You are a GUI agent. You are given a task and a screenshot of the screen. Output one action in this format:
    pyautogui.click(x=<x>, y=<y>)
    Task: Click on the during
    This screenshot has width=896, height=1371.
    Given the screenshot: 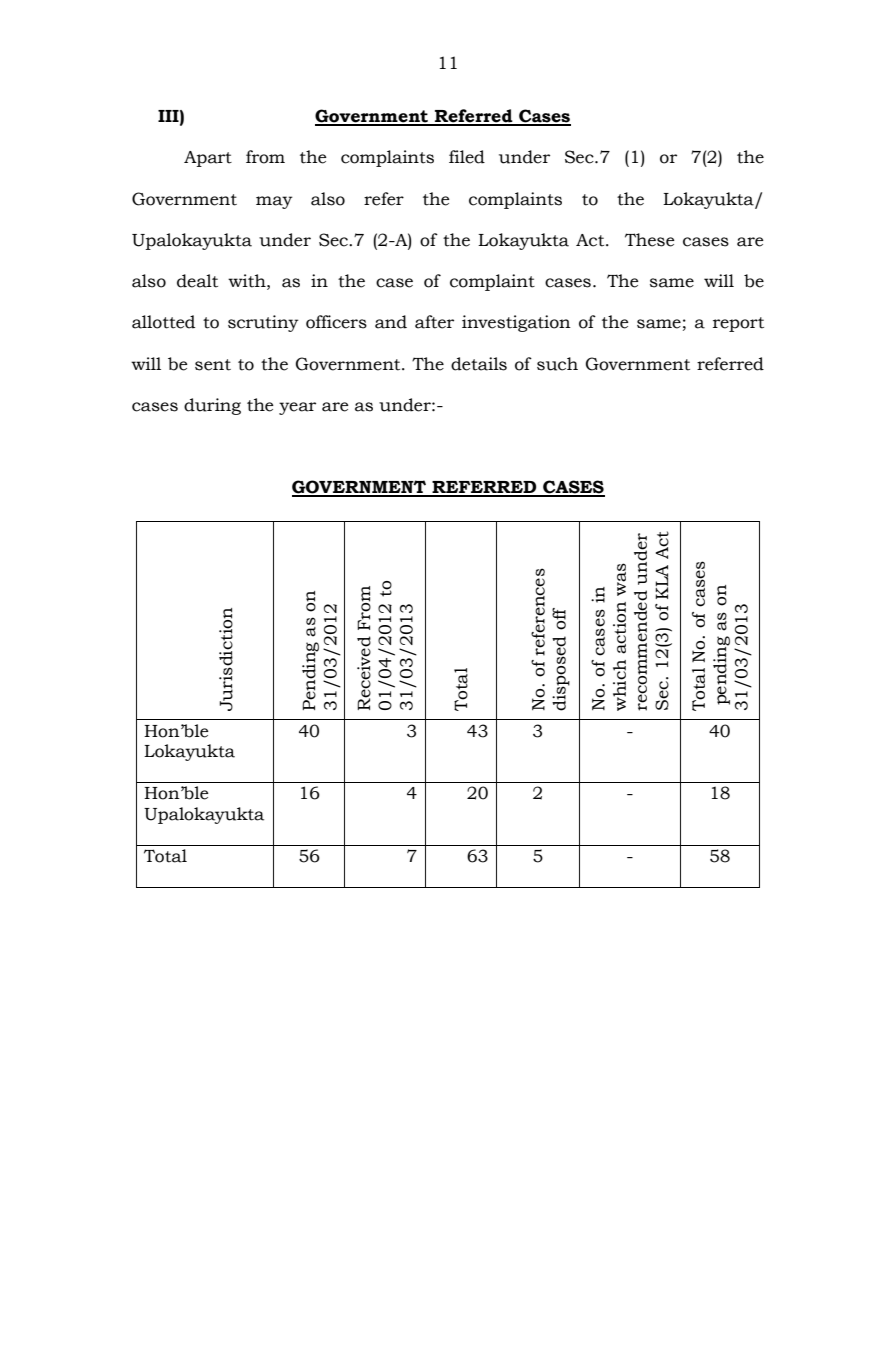 What is the action you would take?
    pyautogui.click(x=212, y=406)
